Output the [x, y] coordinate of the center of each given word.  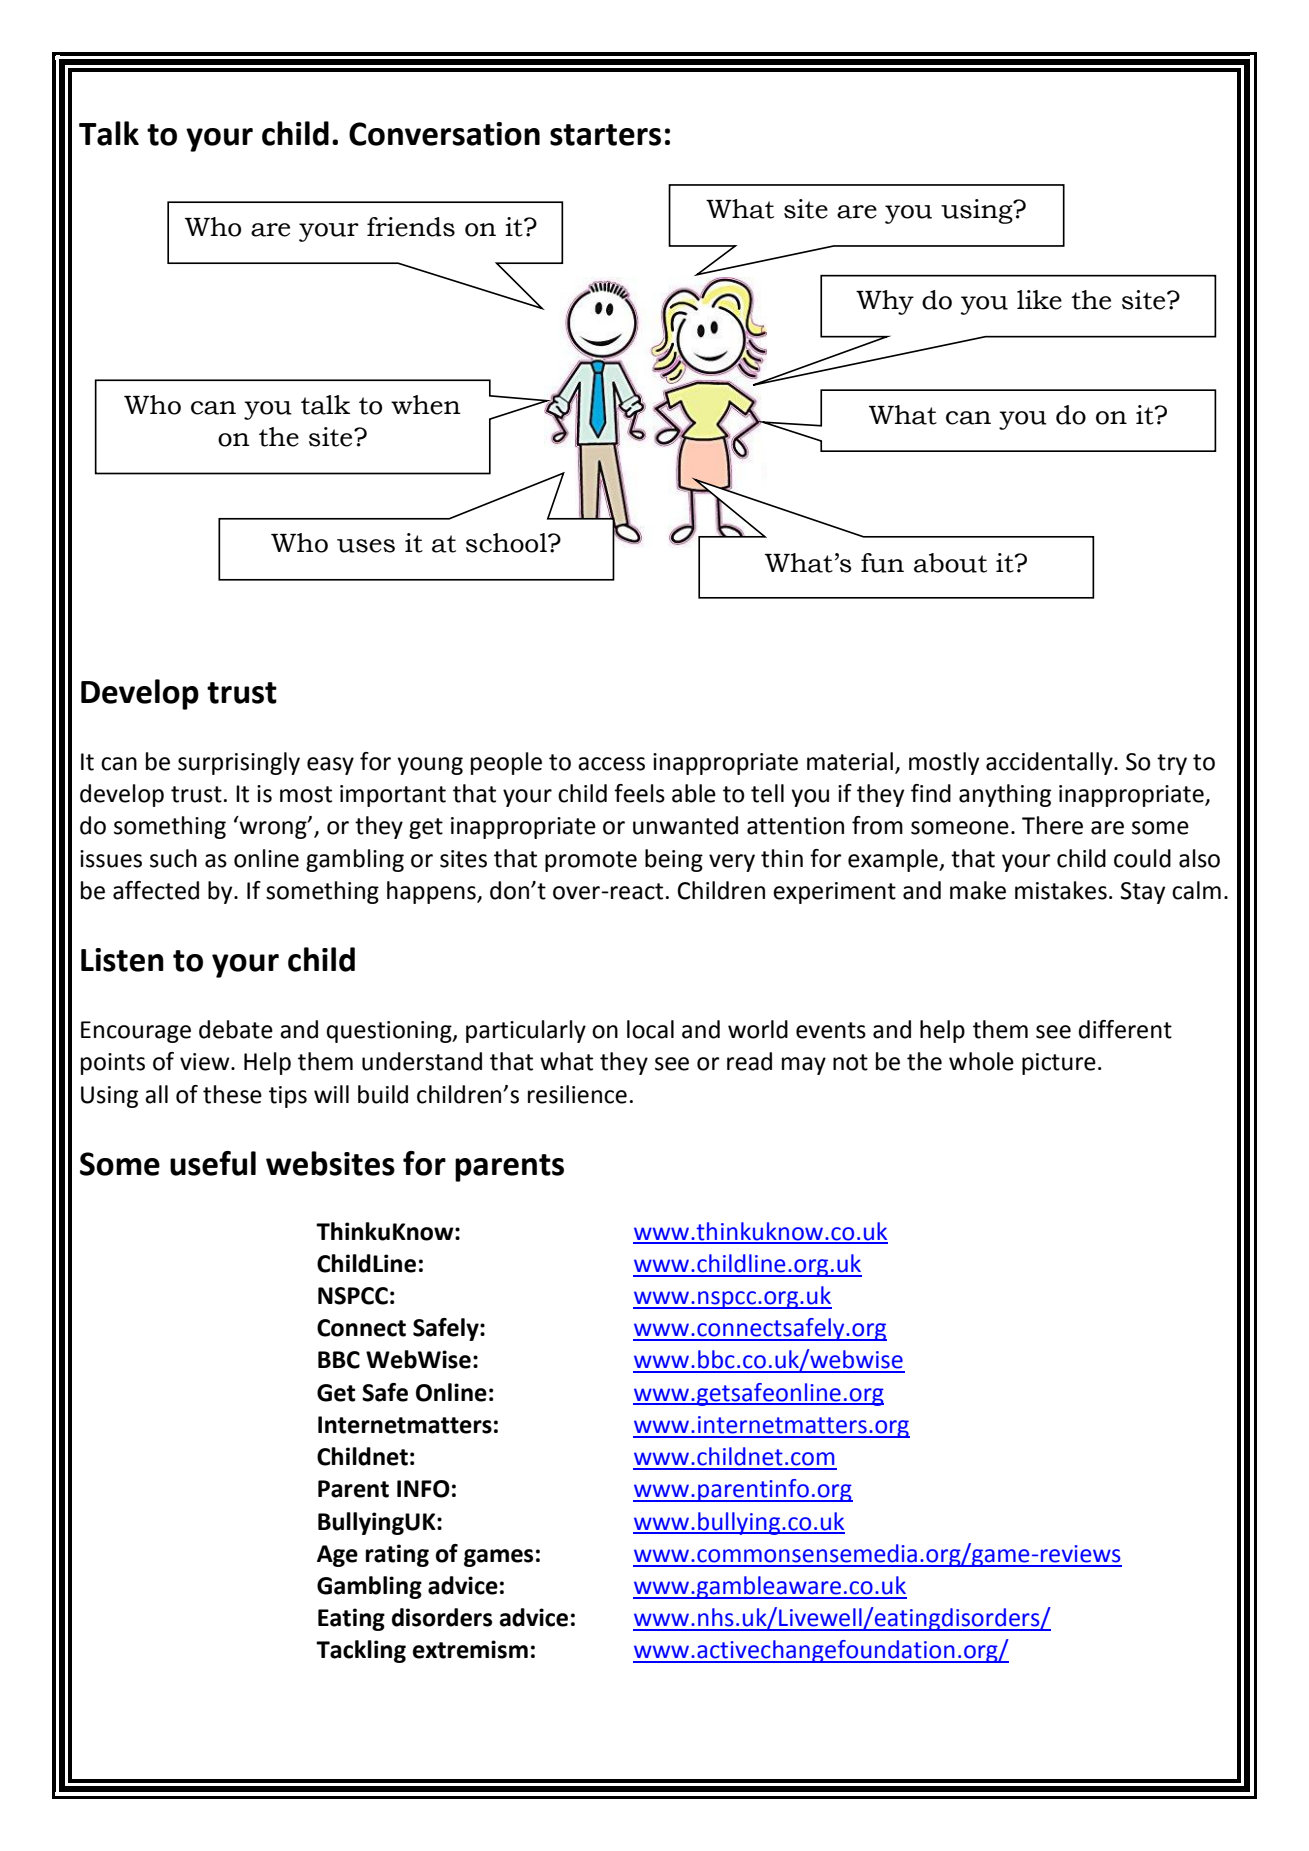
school [507, 543]
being [674, 860]
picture [1059, 1064]
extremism [470, 1649]
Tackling [361, 1651]
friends [411, 227]
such [173, 858]
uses [366, 546]
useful [213, 1163]
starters [605, 135]
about [950, 563]
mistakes [1061, 890]
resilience [577, 1094]
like [1039, 300]
